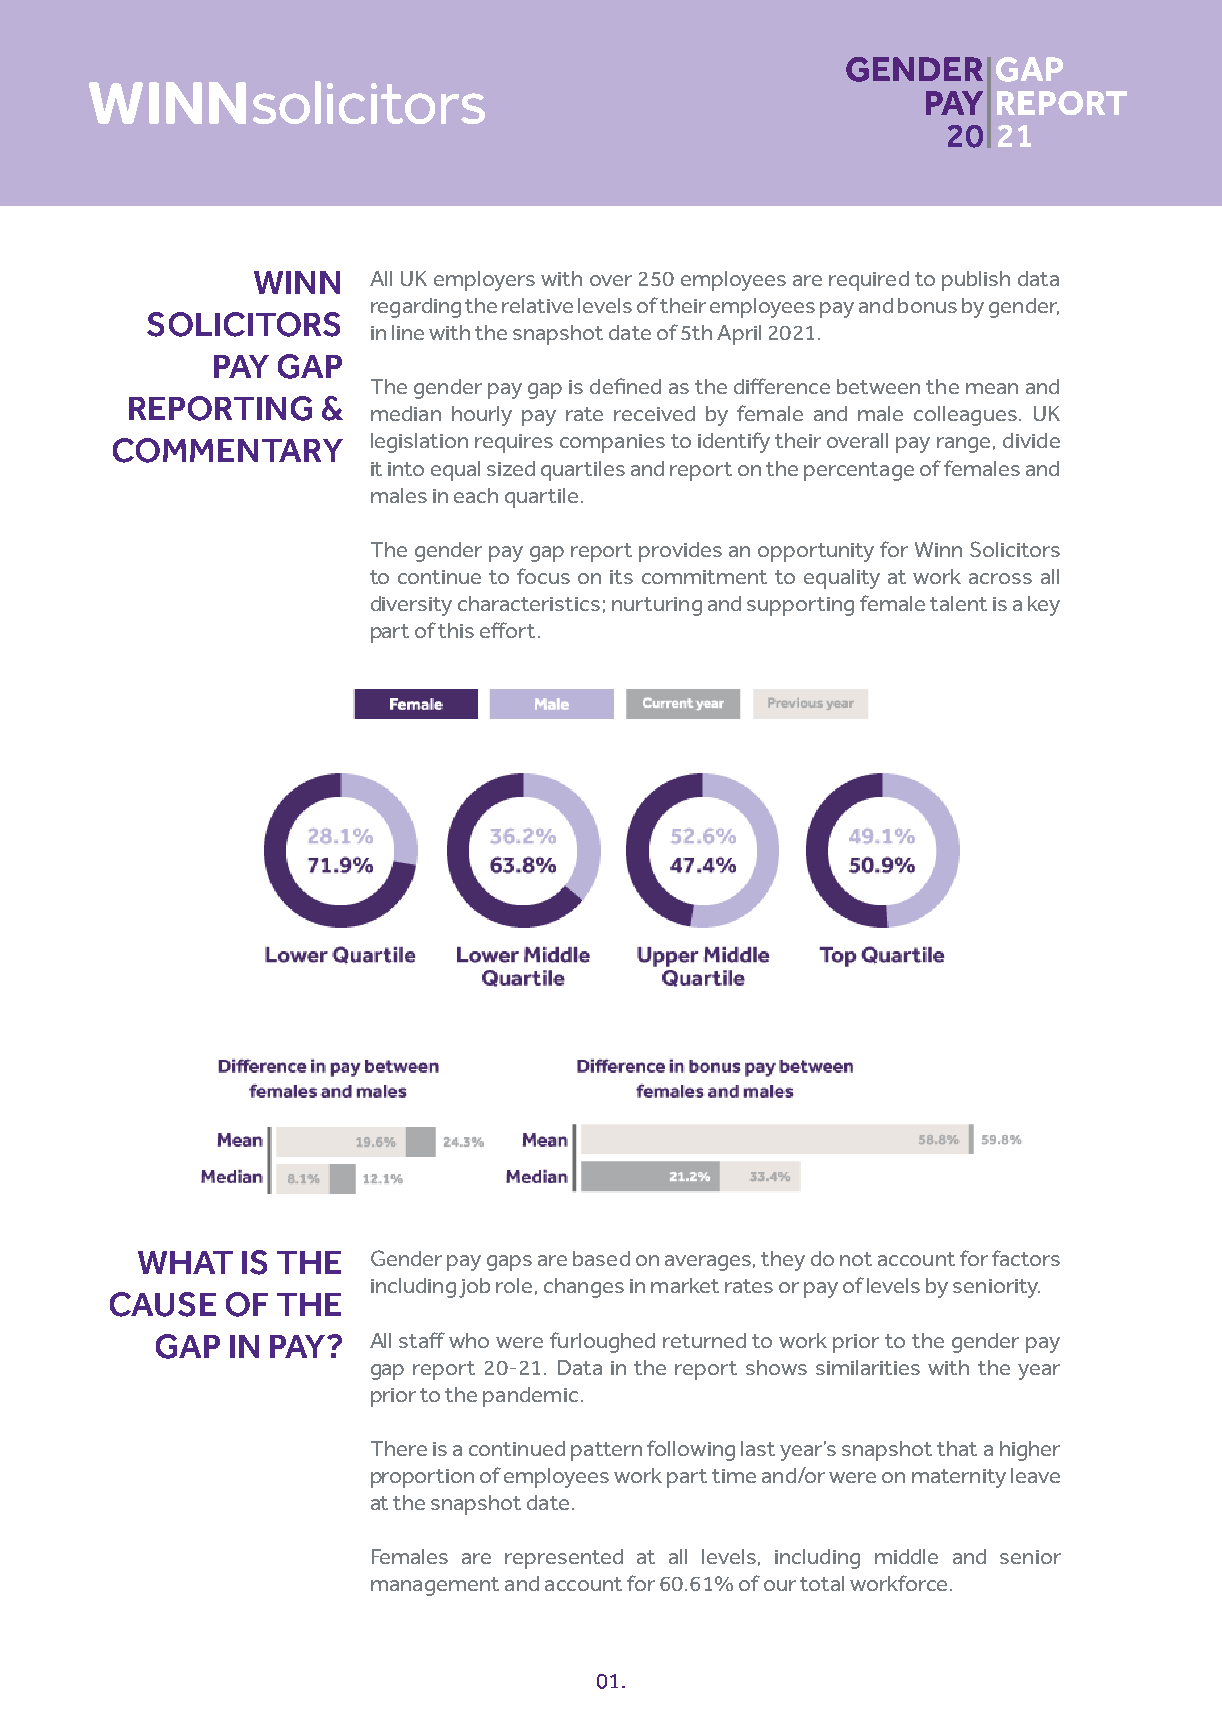  Describe the element at coordinates (435, 1586) in the page. I see `management` at that location.
